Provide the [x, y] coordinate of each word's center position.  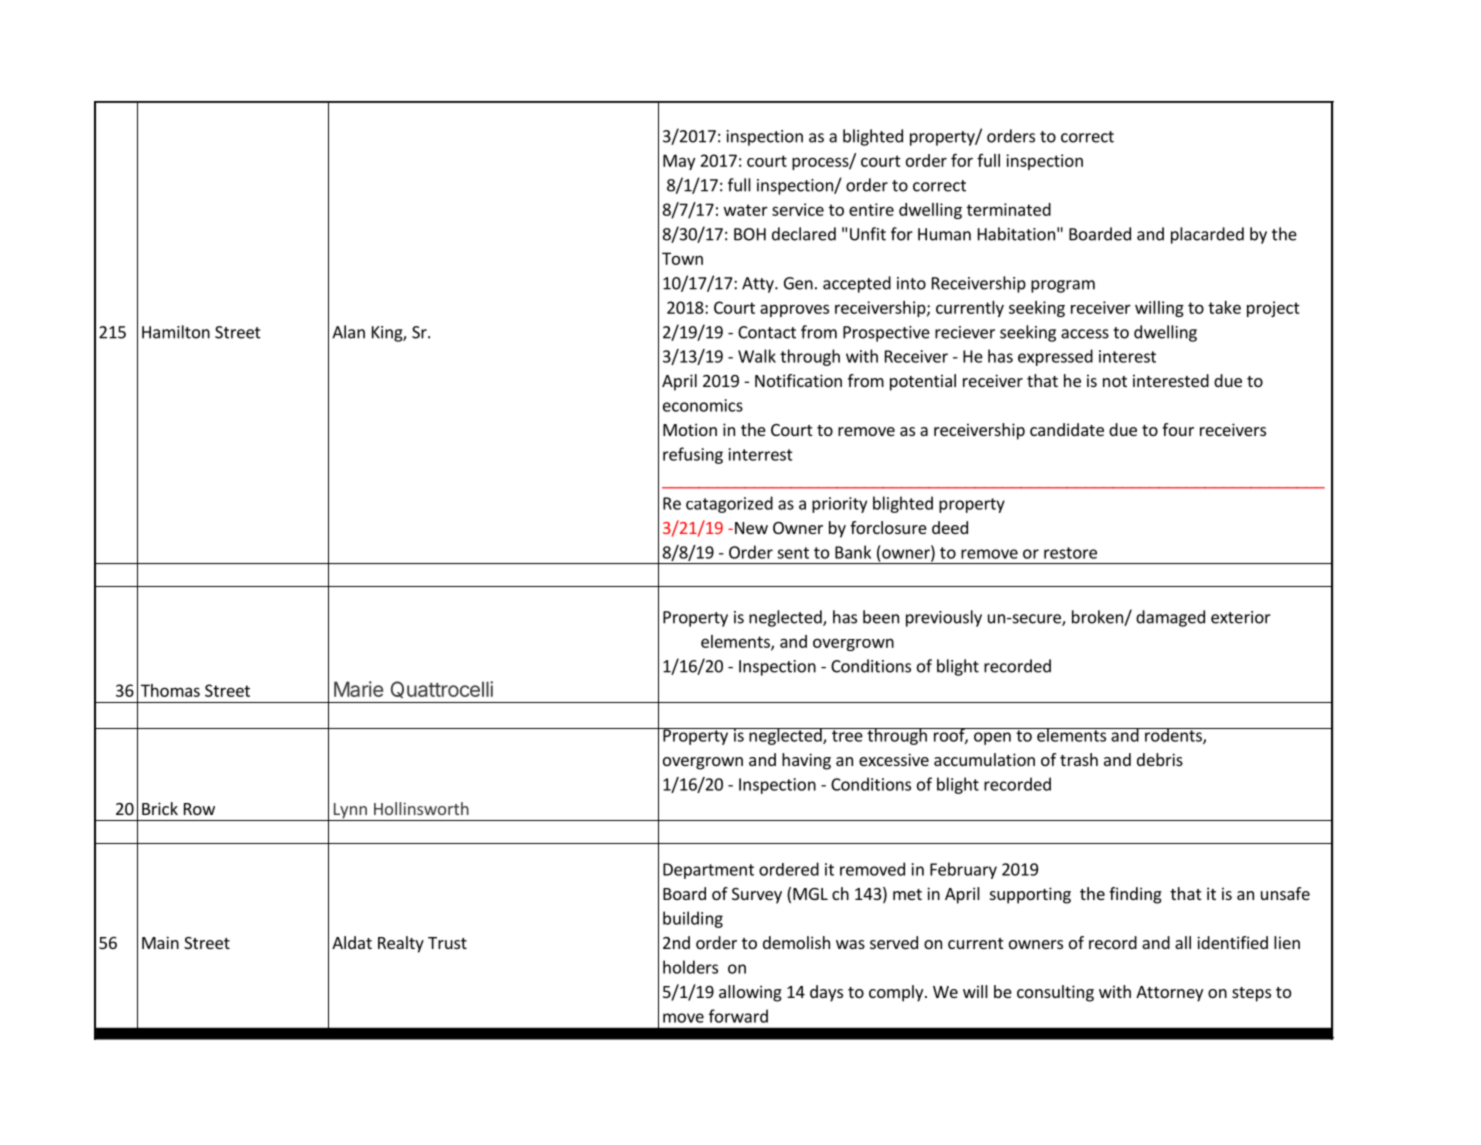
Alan [348, 332]
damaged [1170, 618]
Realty [401, 944]
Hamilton [176, 332]
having [806, 761]
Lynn [350, 812]
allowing [750, 993]
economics [703, 405]
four [1178, 429]
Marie [358, 689]
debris [1160, 759]
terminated [1009, 209]
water [746, 210]
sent [793, 553]
